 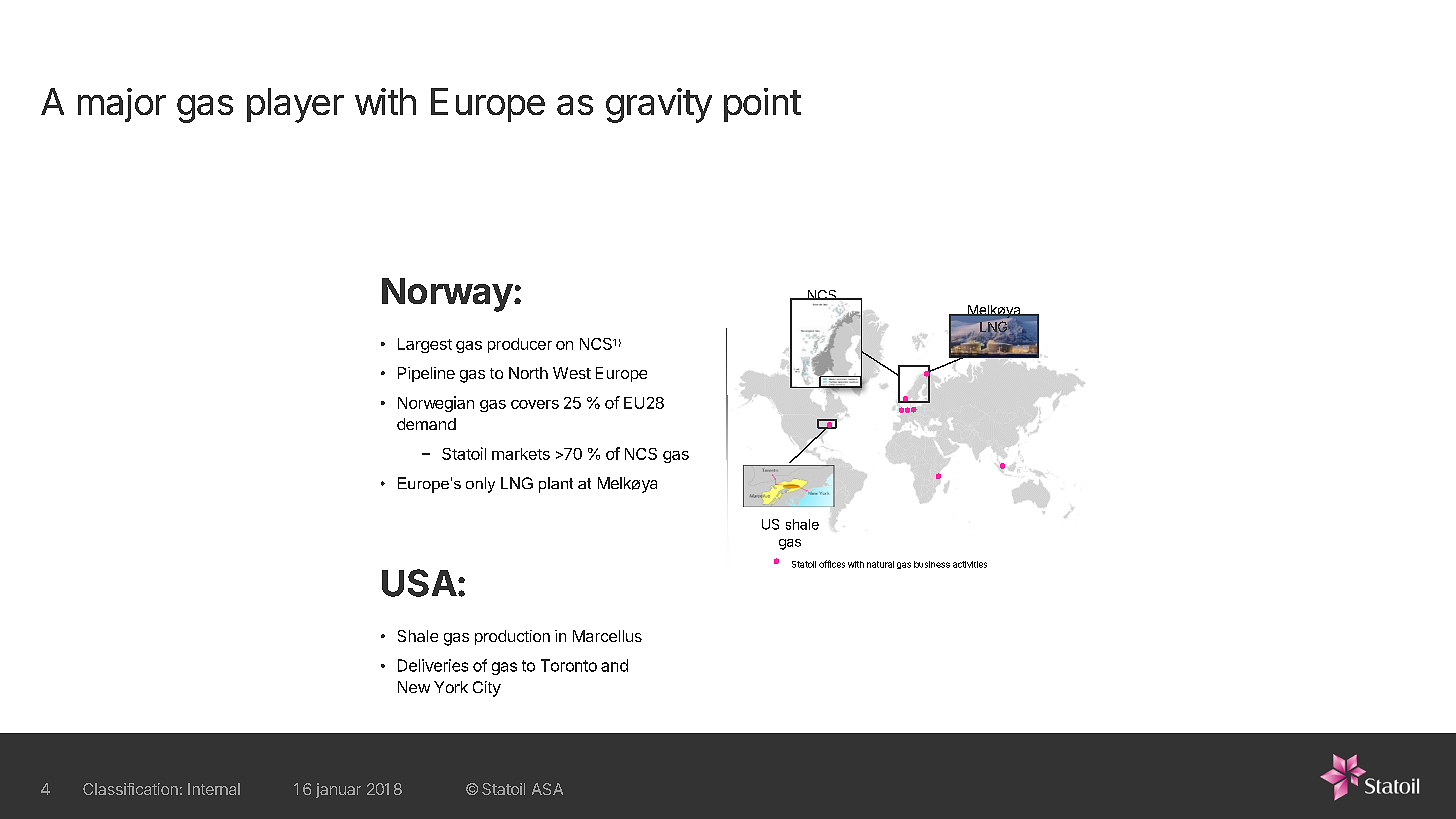 I want to click on Internal, so click(x=214, y=789).
